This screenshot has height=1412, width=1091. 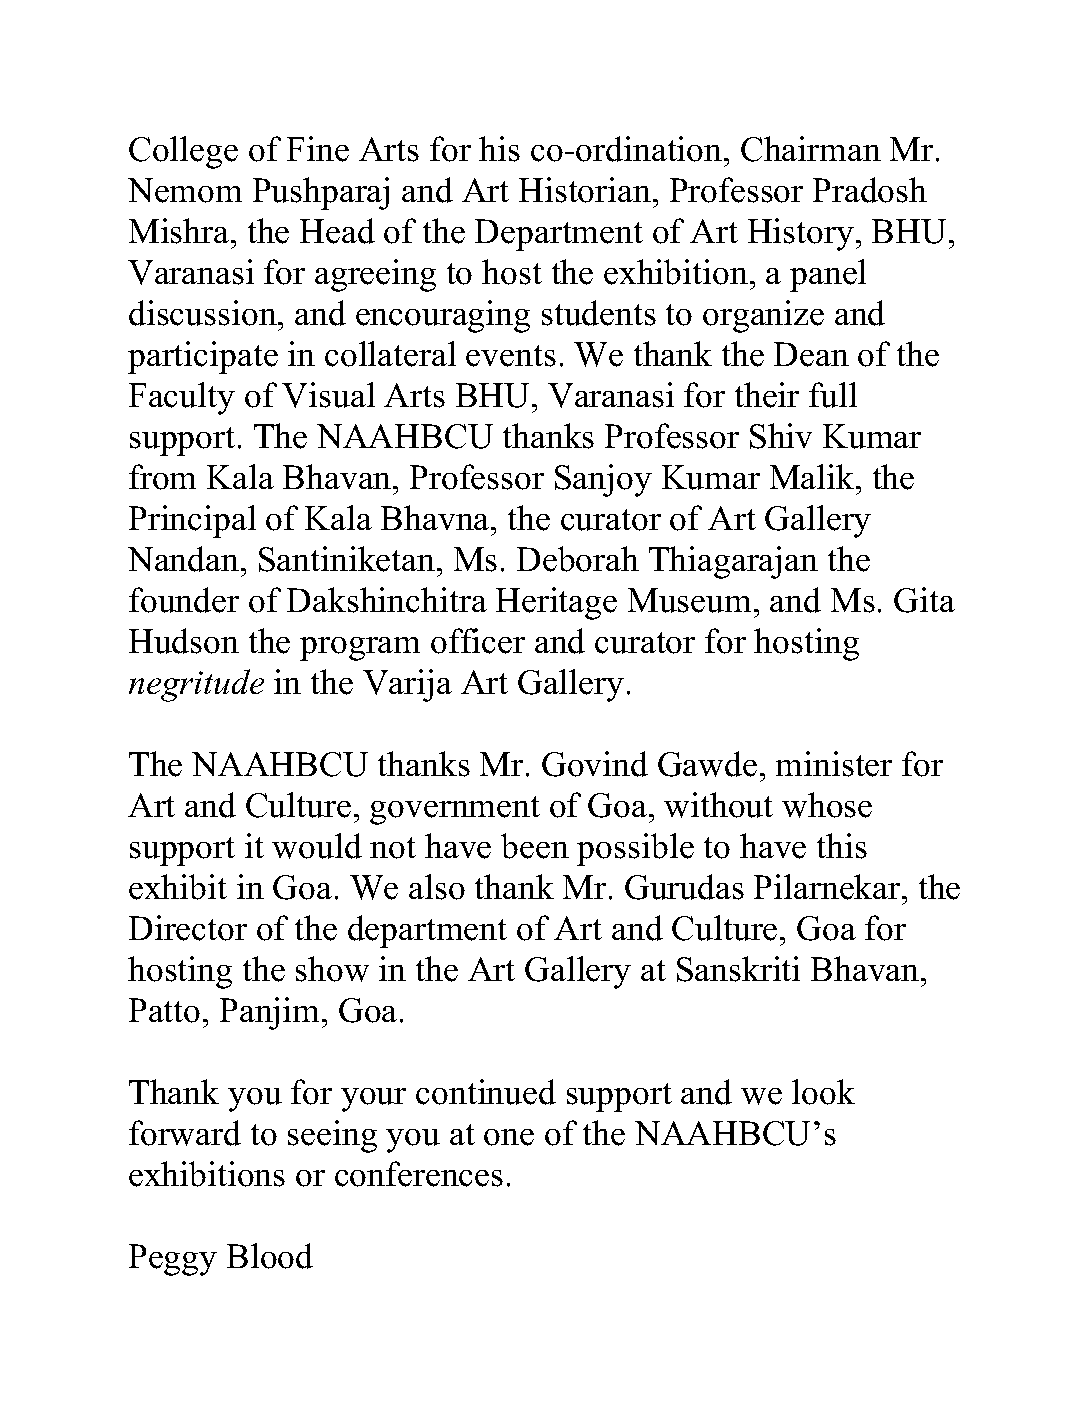 I want to click on Chairman, so click(x=811, y=149).
